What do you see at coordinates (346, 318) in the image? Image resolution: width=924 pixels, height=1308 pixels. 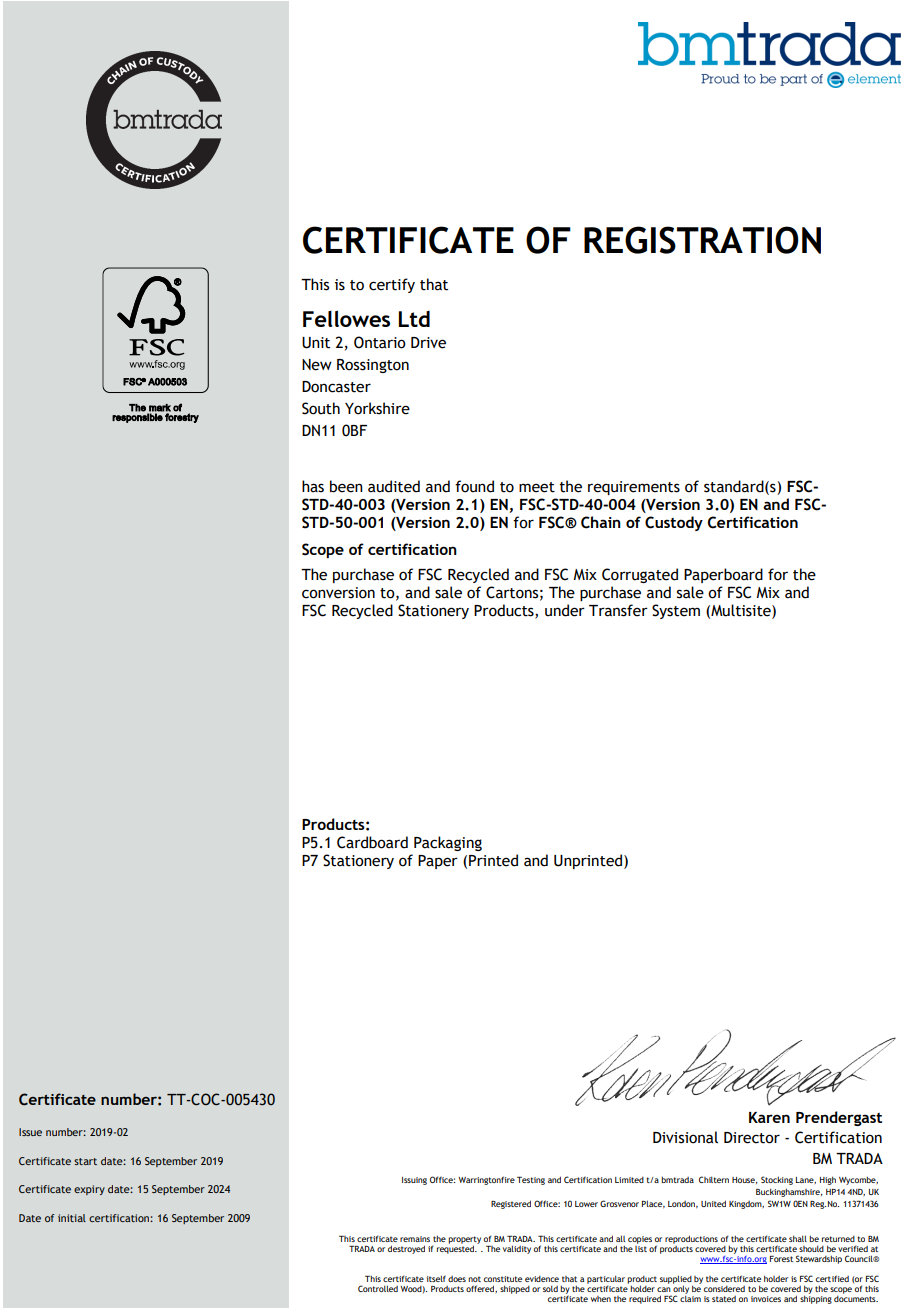 I see `Fellowes` at bounding box center [346, 318].
